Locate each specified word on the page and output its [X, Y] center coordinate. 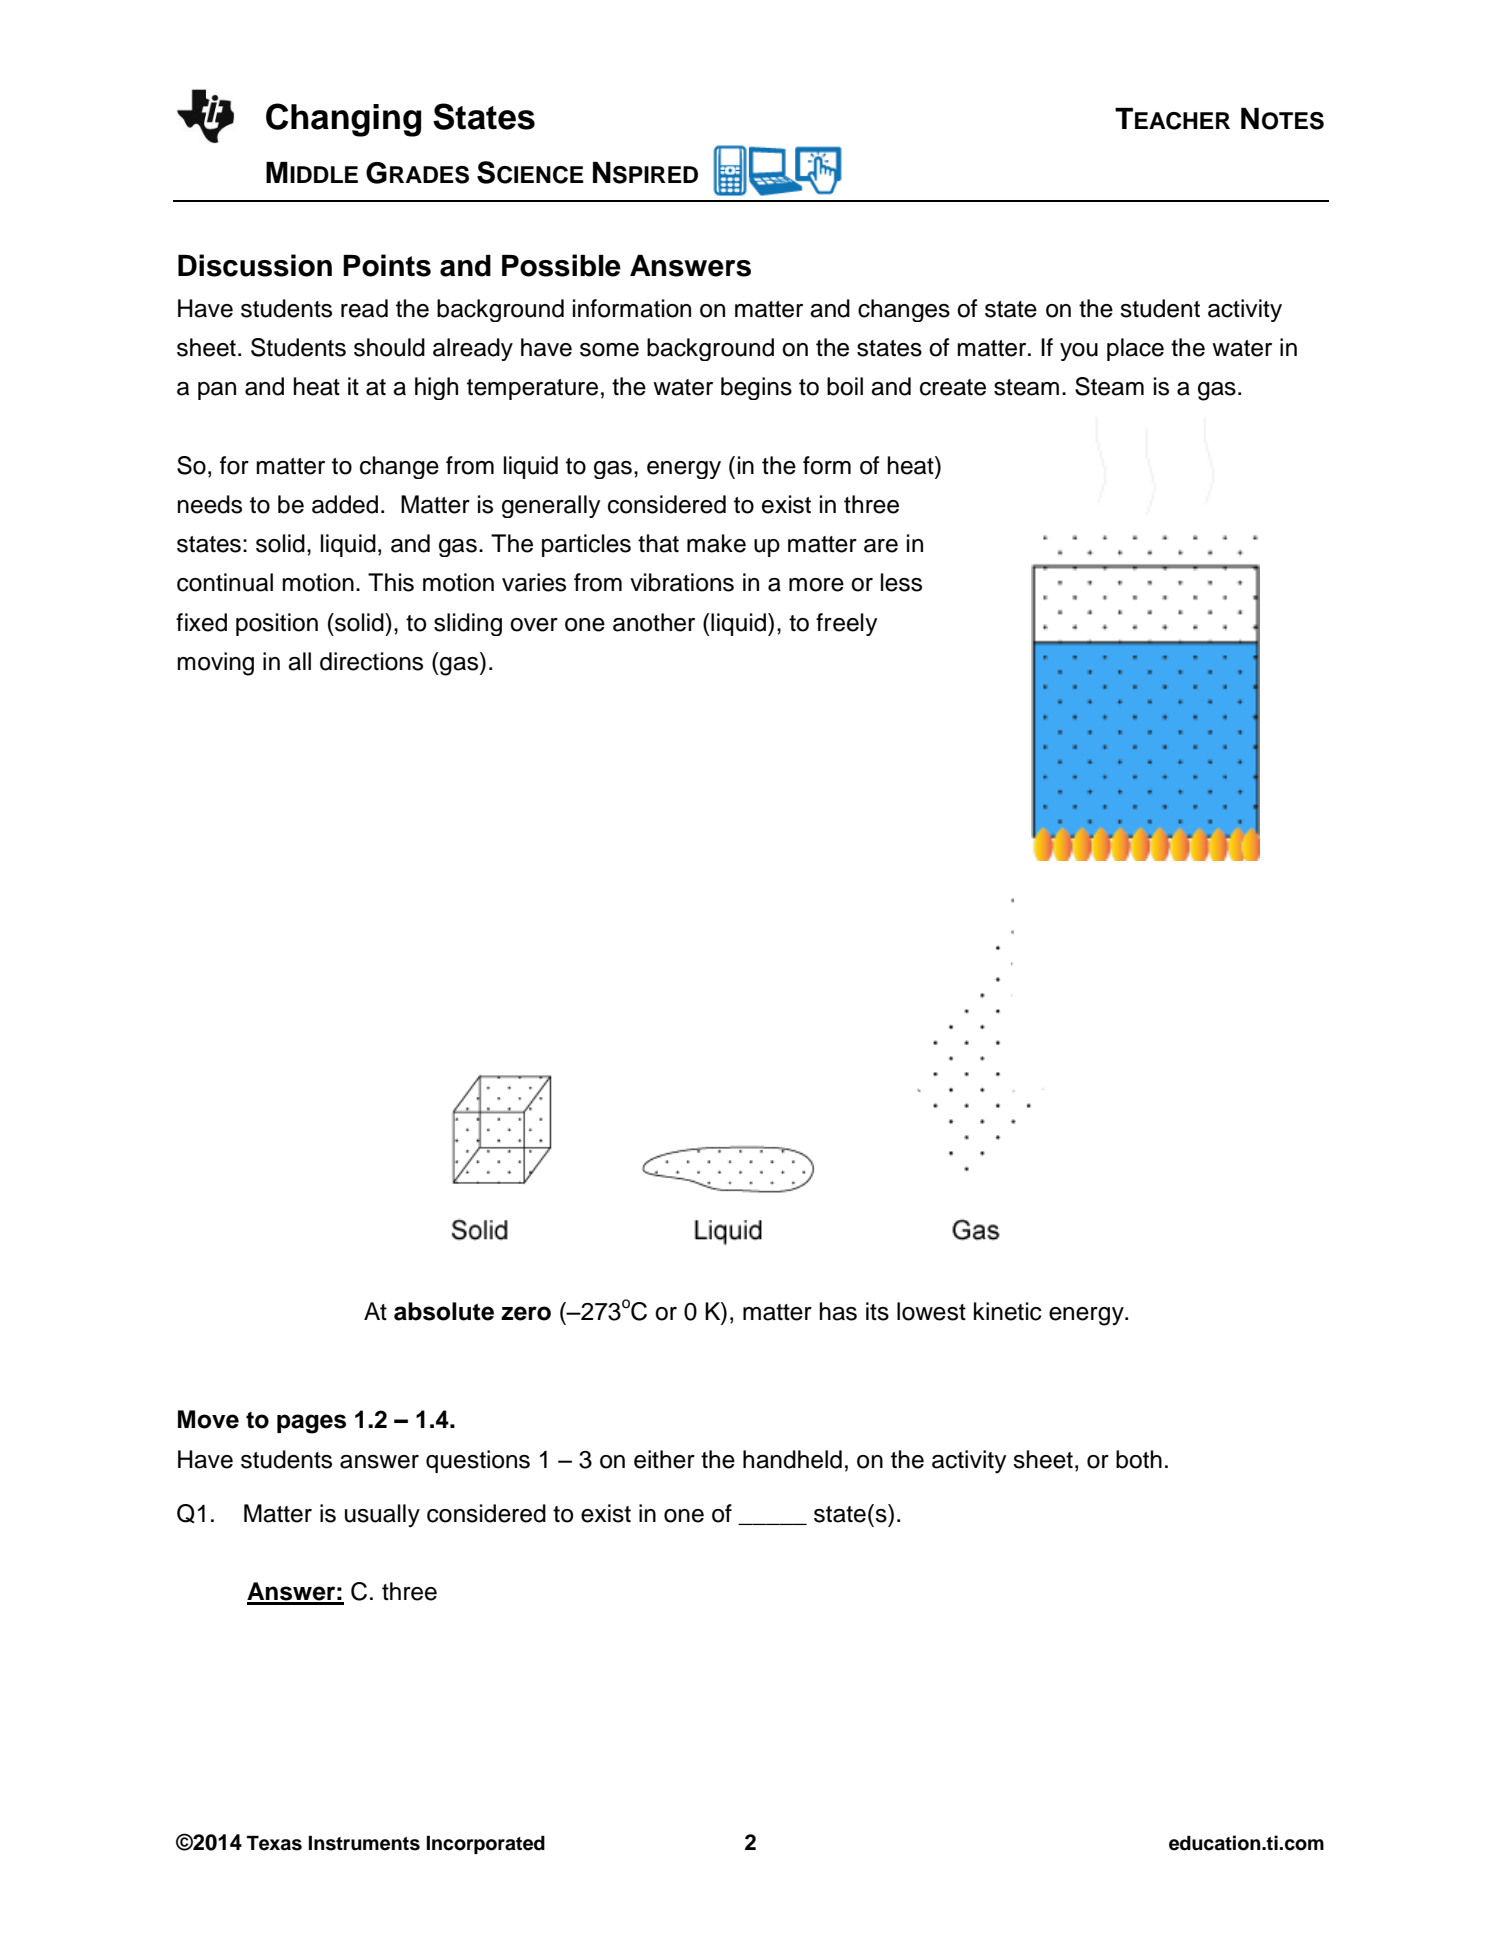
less [901, 582]
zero [526, 1313]
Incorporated [486, 1845]
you [1079, 352]
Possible [561, 265]
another [654, 622]
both [1139, 1459]
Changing [343, 120]
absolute [444, 1311]
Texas [274, 1843]
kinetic [1008, 1311]
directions [371, 661]
